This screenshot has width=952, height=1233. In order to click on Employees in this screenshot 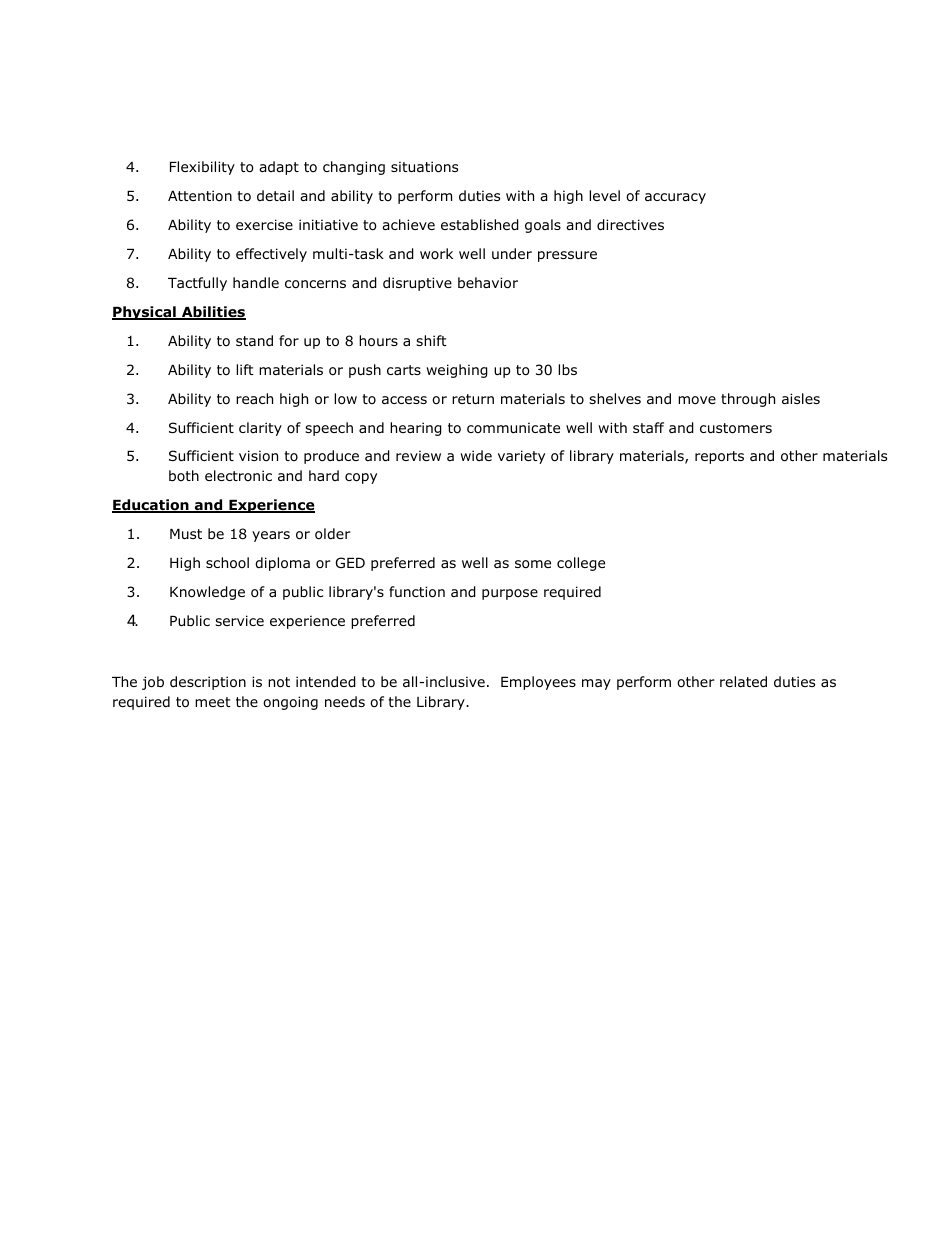, I will do `click(538, 683)`.
